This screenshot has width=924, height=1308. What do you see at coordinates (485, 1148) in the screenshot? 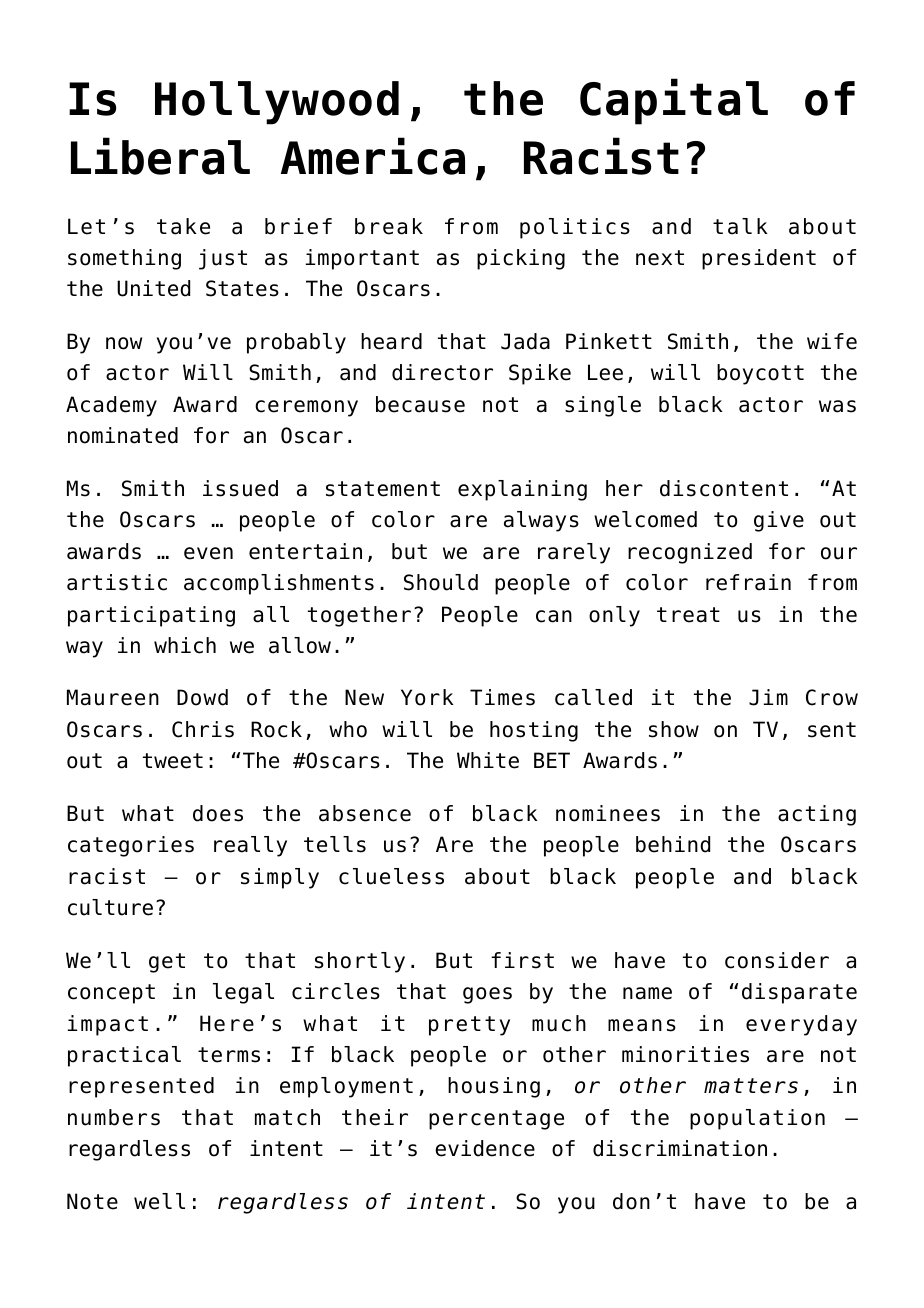
I see `evidence` at bounding box center [485, 1148].
